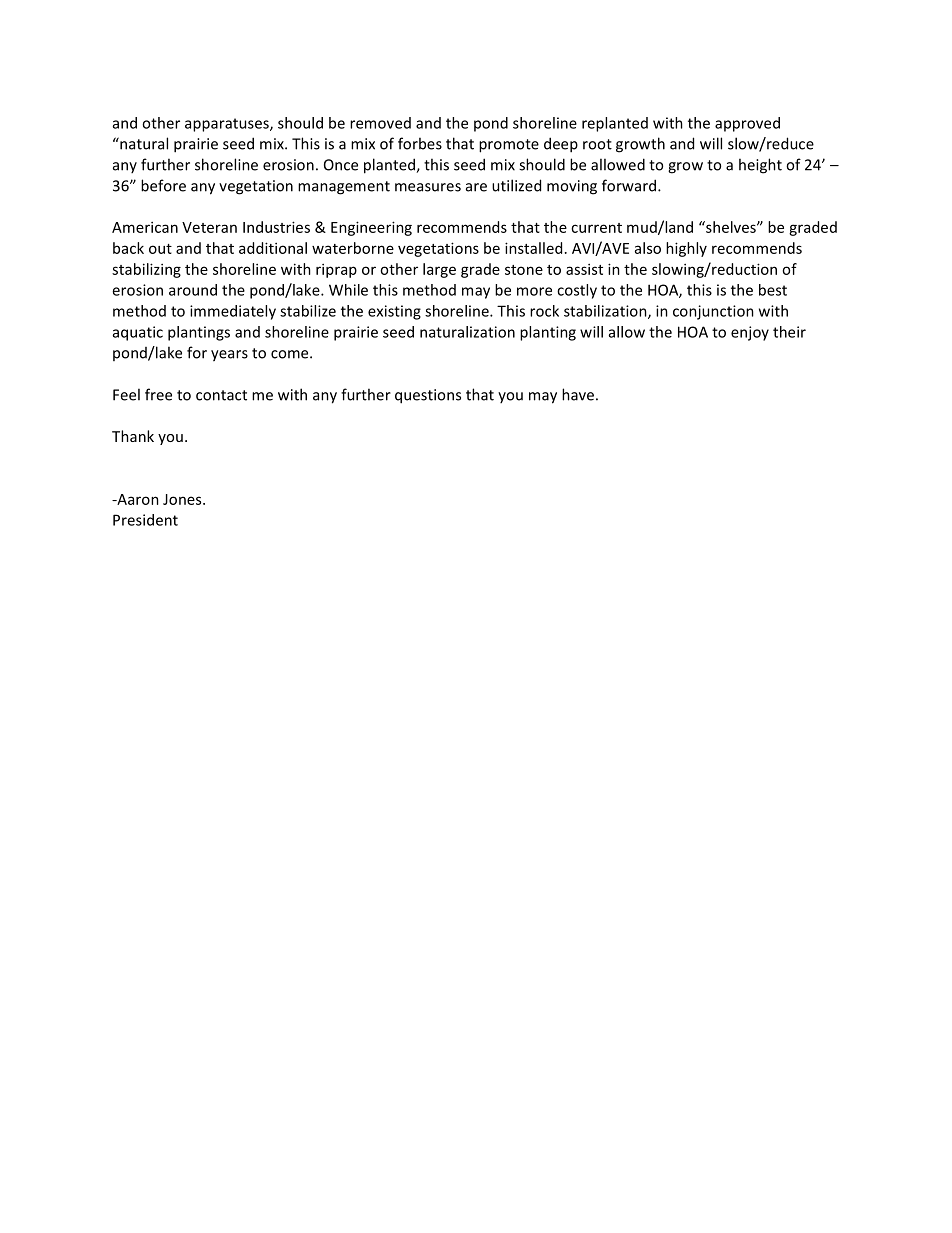  What do you see at coordinates (789, 332) in the document?
I see `their` at bounding box center [789, 332].
